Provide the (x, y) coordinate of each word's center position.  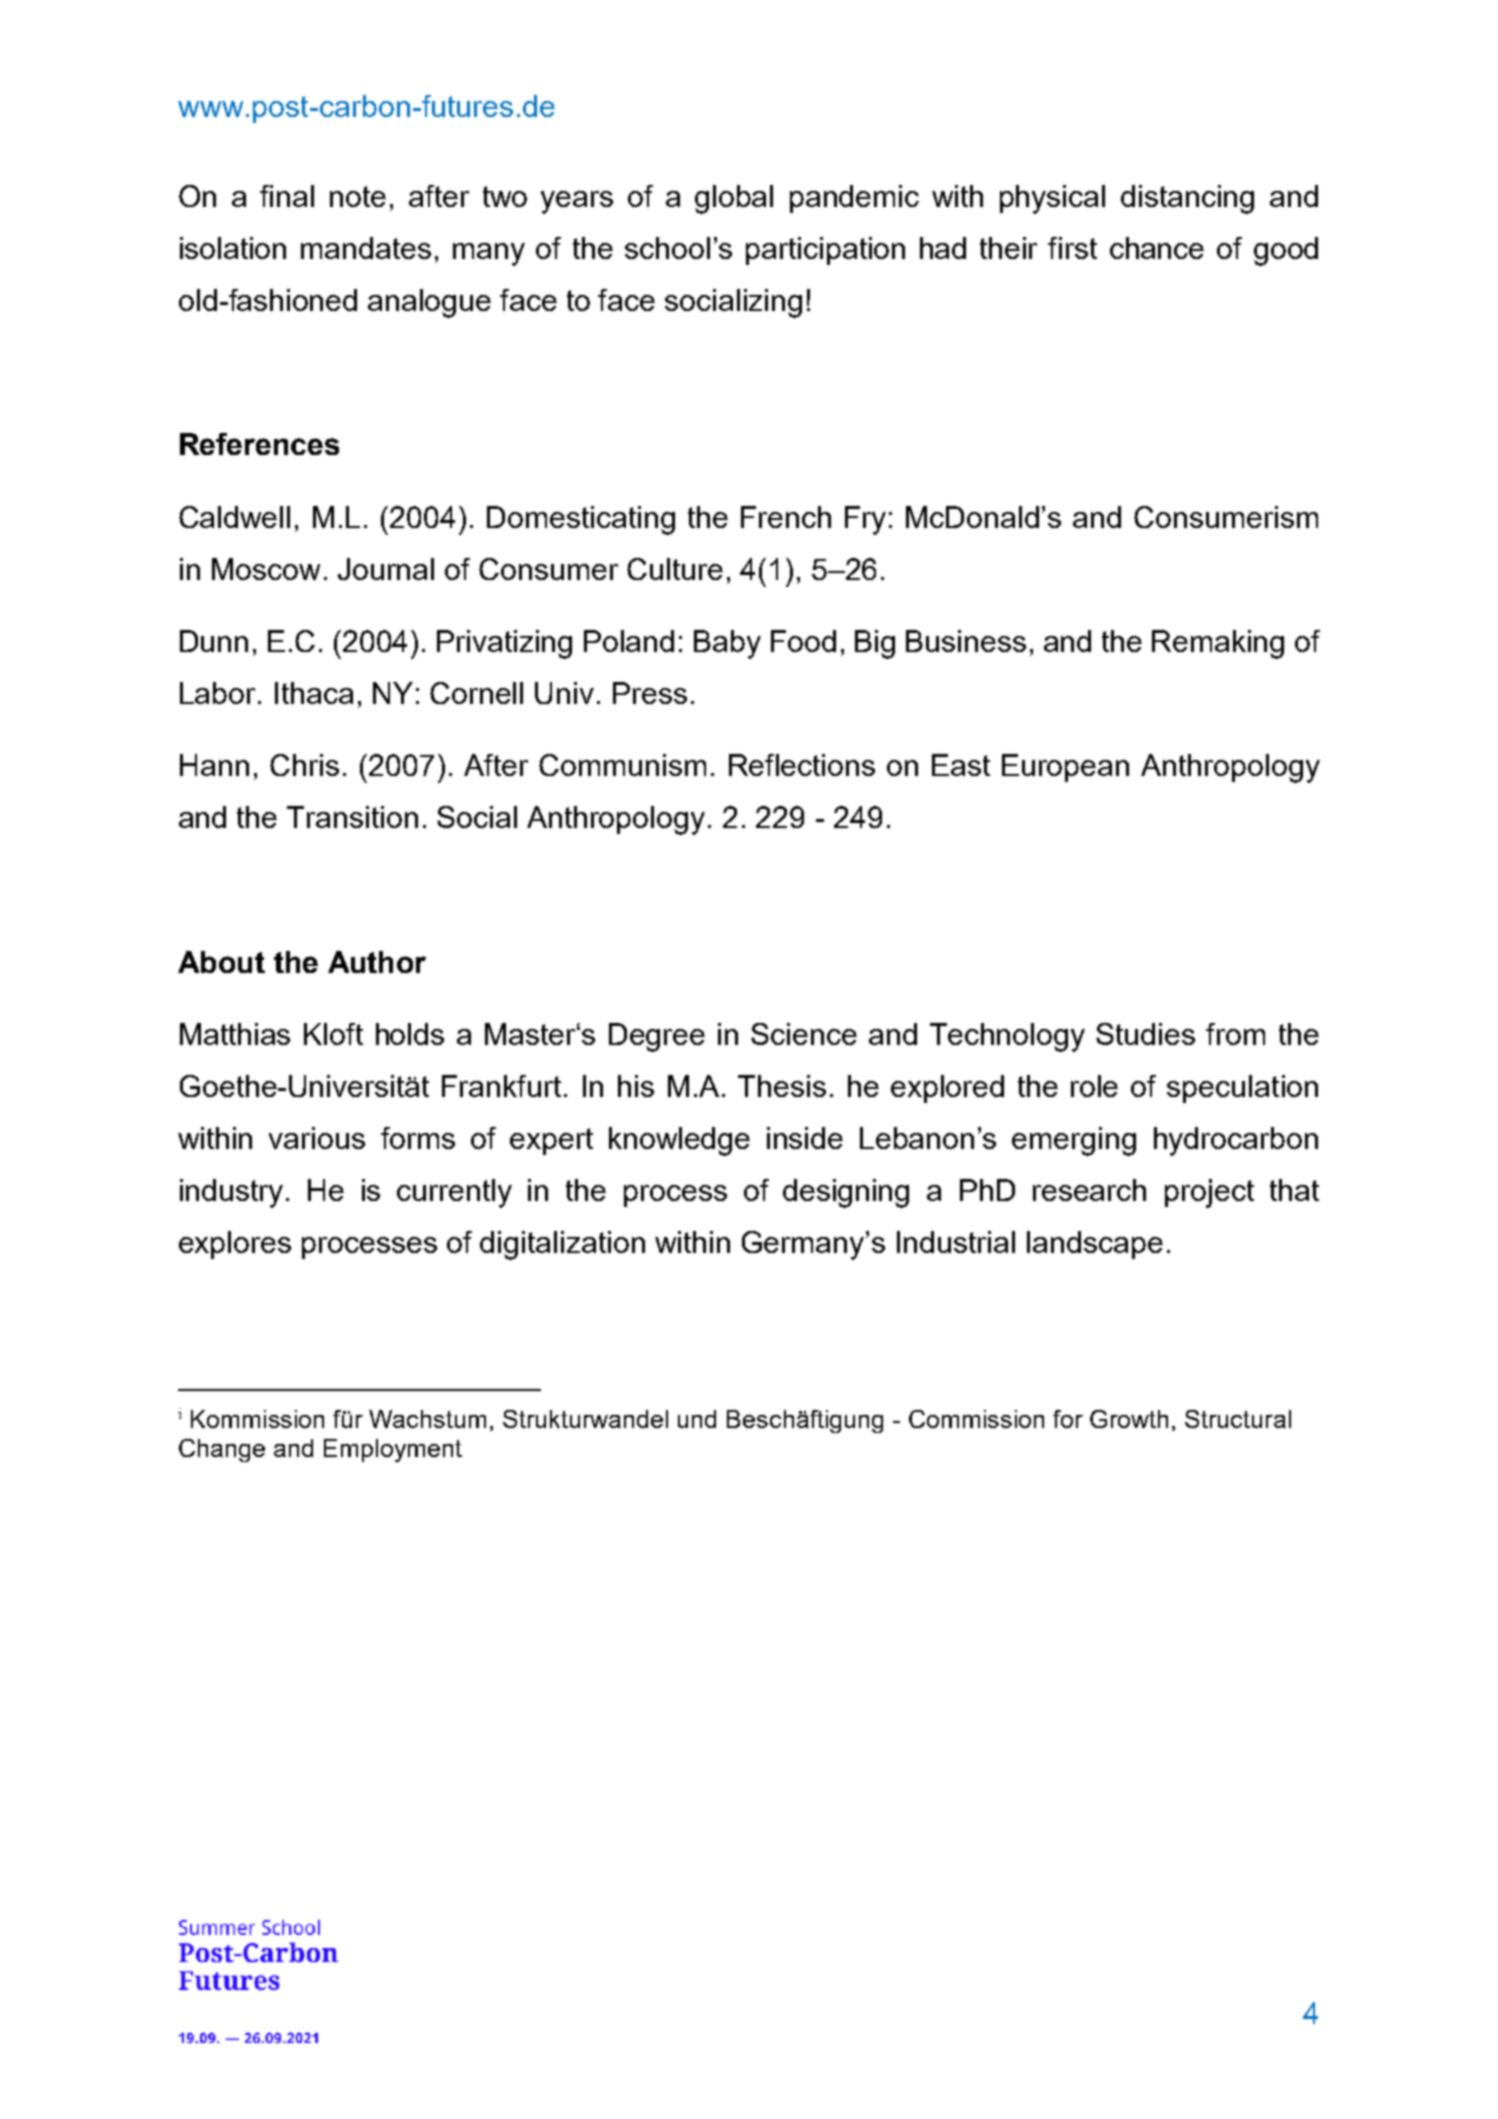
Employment (393, 1450)
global (734, 199)
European (1065, 768)
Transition (352, 817)
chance (1157, 248)
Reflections (802, 765)
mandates (366, 248)
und (697, 1419)
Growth (1129, 1419)
